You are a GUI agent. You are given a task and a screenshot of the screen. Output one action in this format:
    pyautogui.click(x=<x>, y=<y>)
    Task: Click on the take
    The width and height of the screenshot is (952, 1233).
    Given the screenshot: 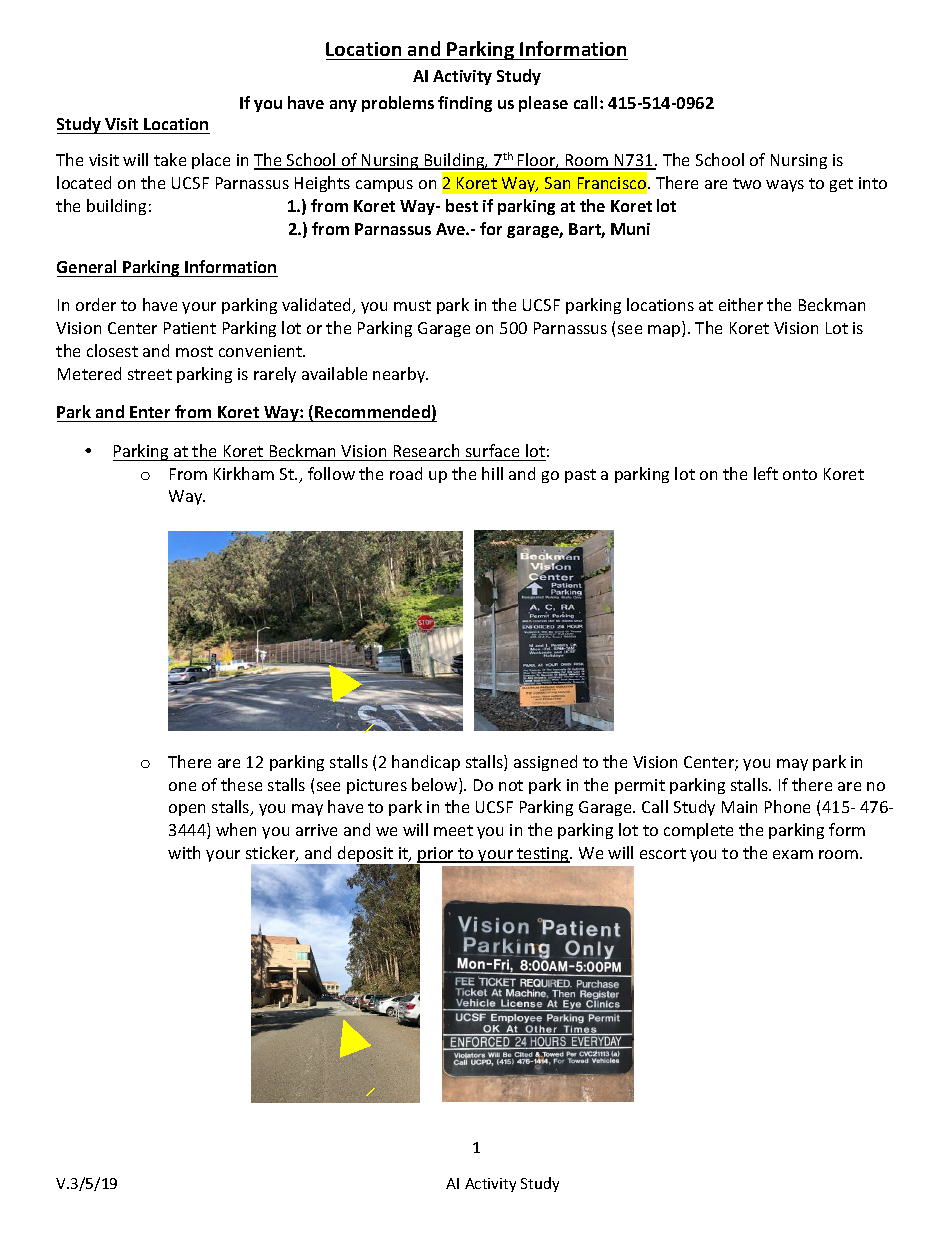 What is the action you would take?
    pyautogui.click(x=170, y=159)
